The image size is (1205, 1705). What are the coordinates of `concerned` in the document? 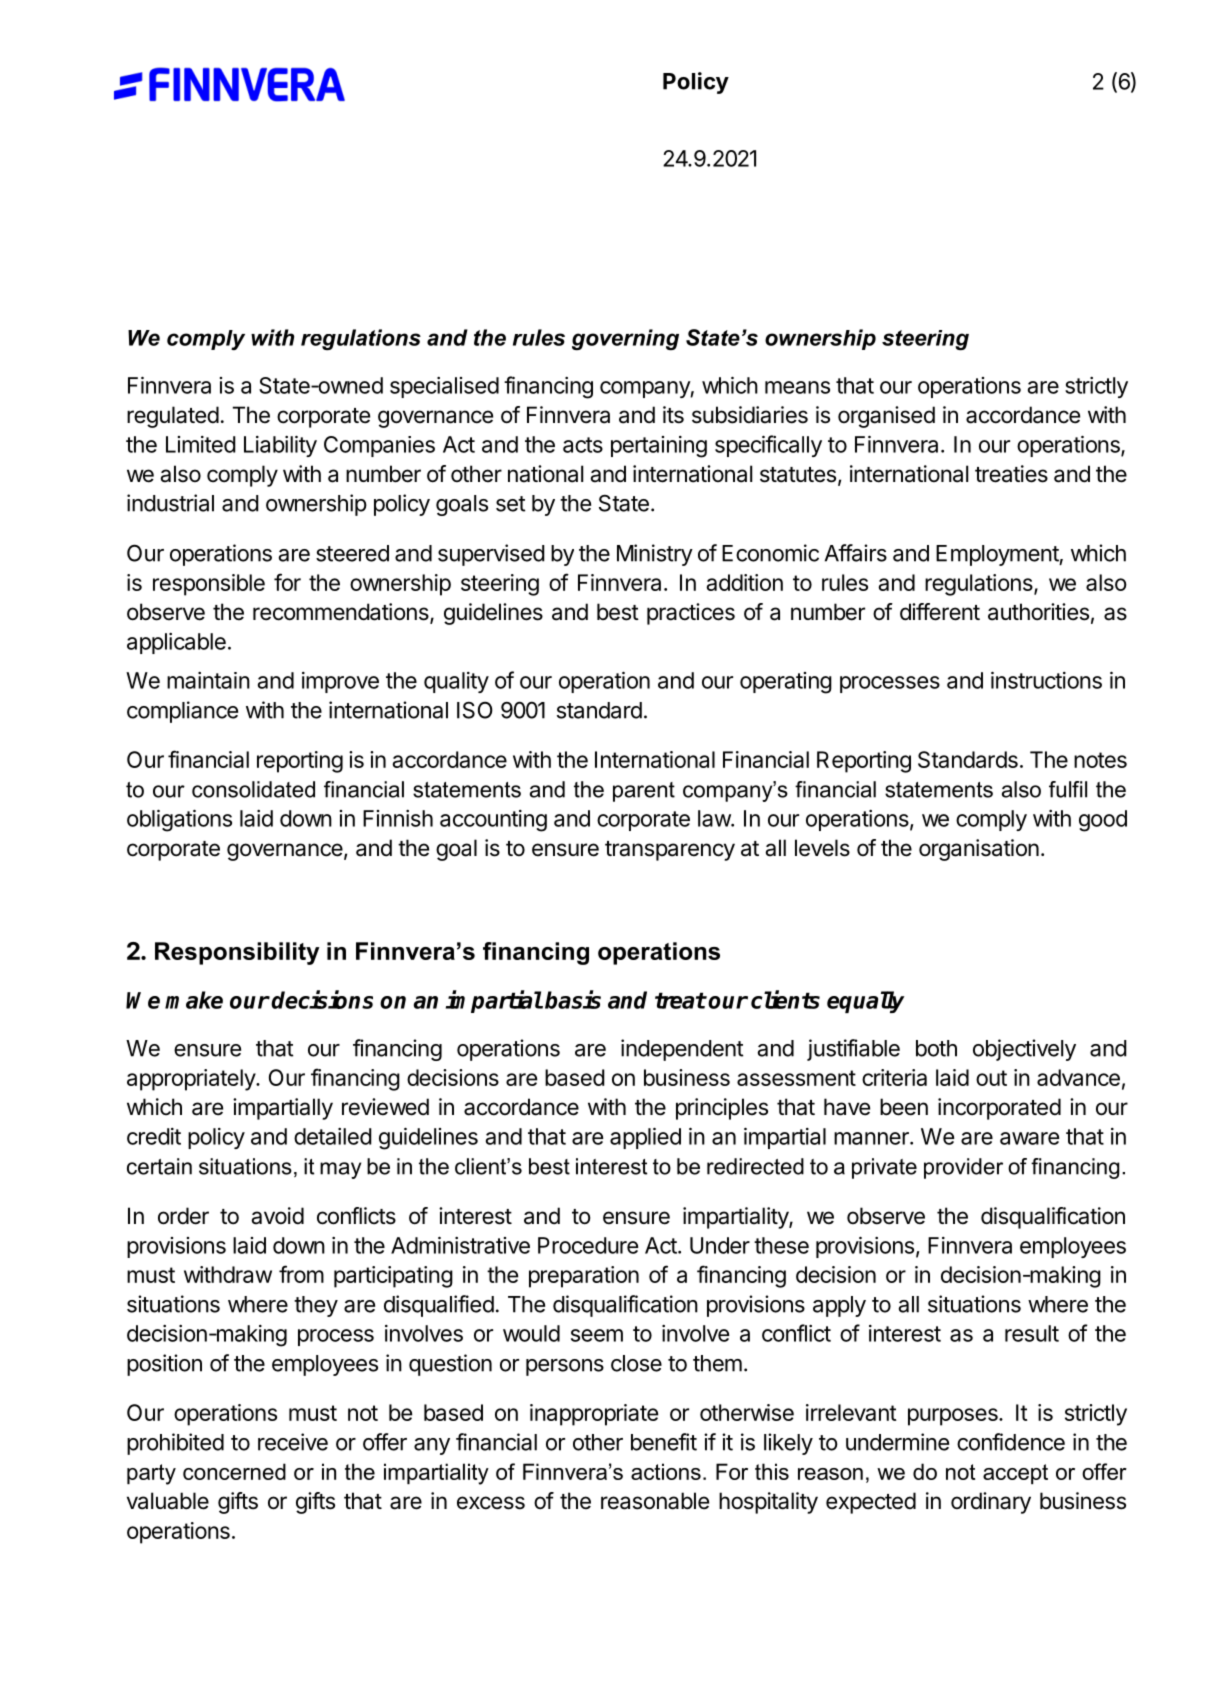 It's located at (234, 1471).
